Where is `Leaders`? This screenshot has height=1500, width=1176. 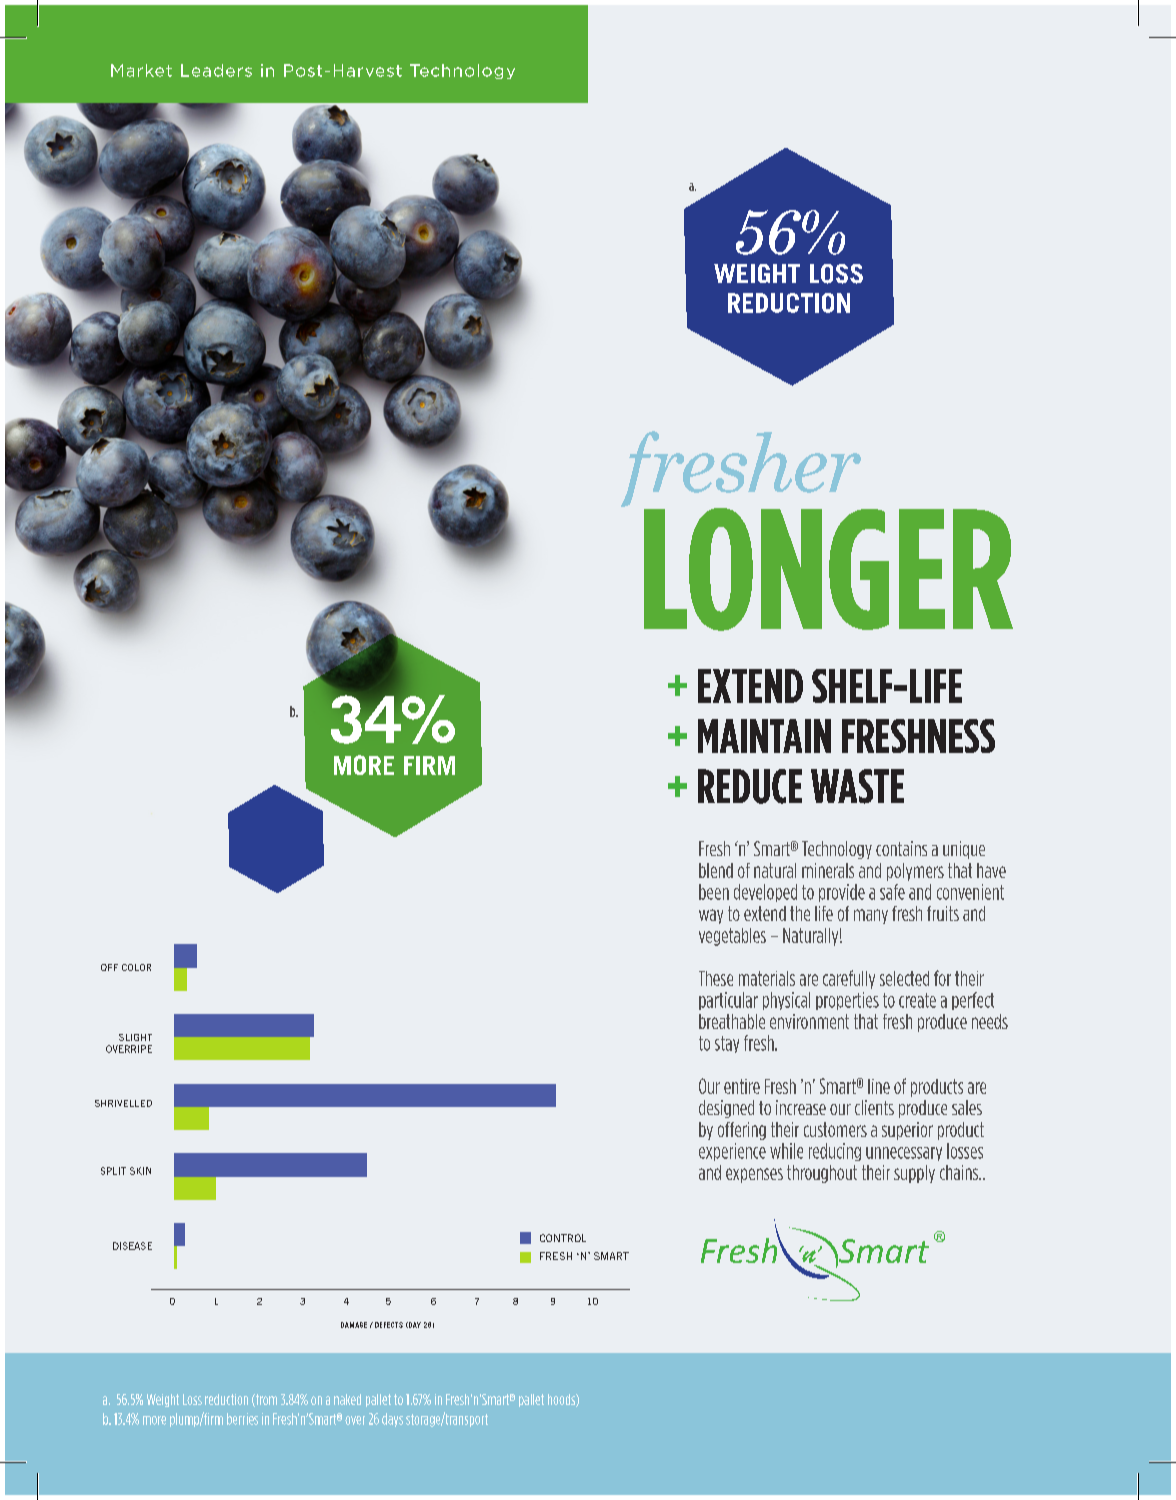
Leaders is located at coordinates (216, 70).
